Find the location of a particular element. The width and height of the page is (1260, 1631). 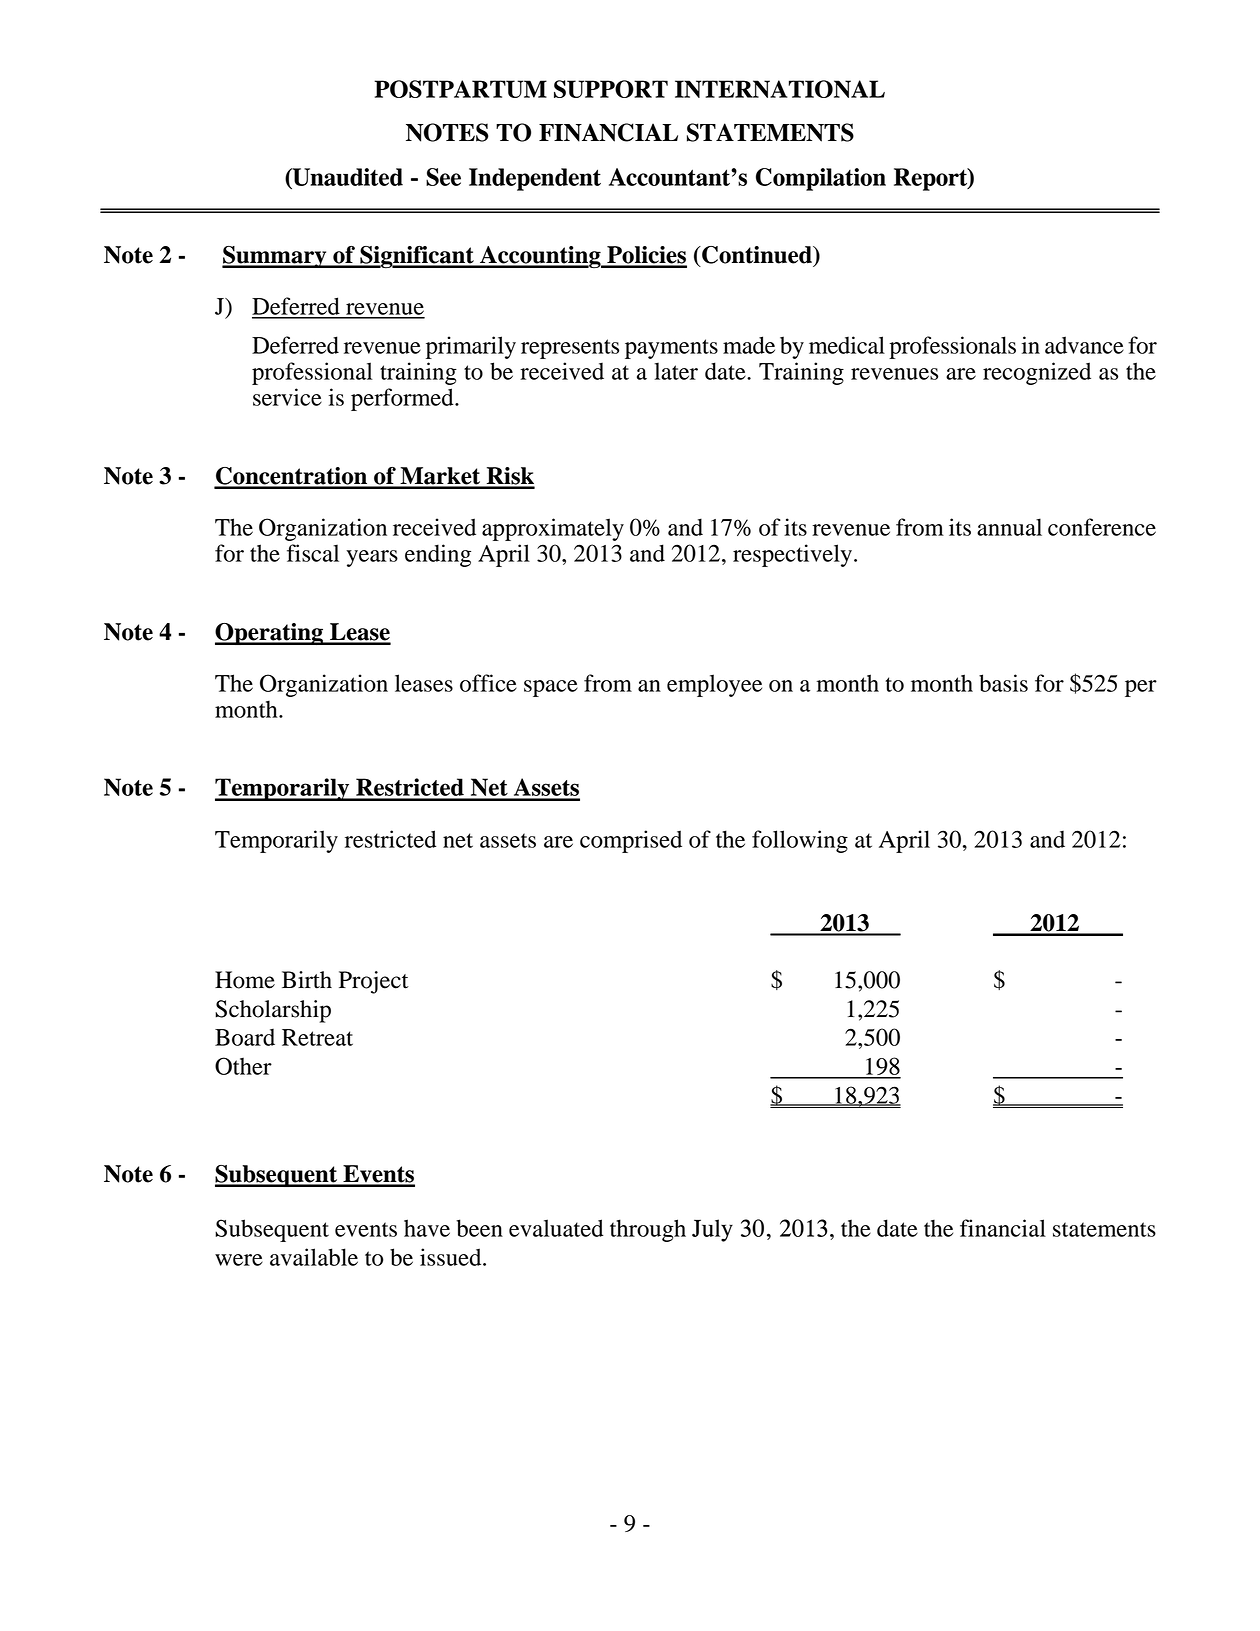

Compilation is located at coordinates (821, 179).
